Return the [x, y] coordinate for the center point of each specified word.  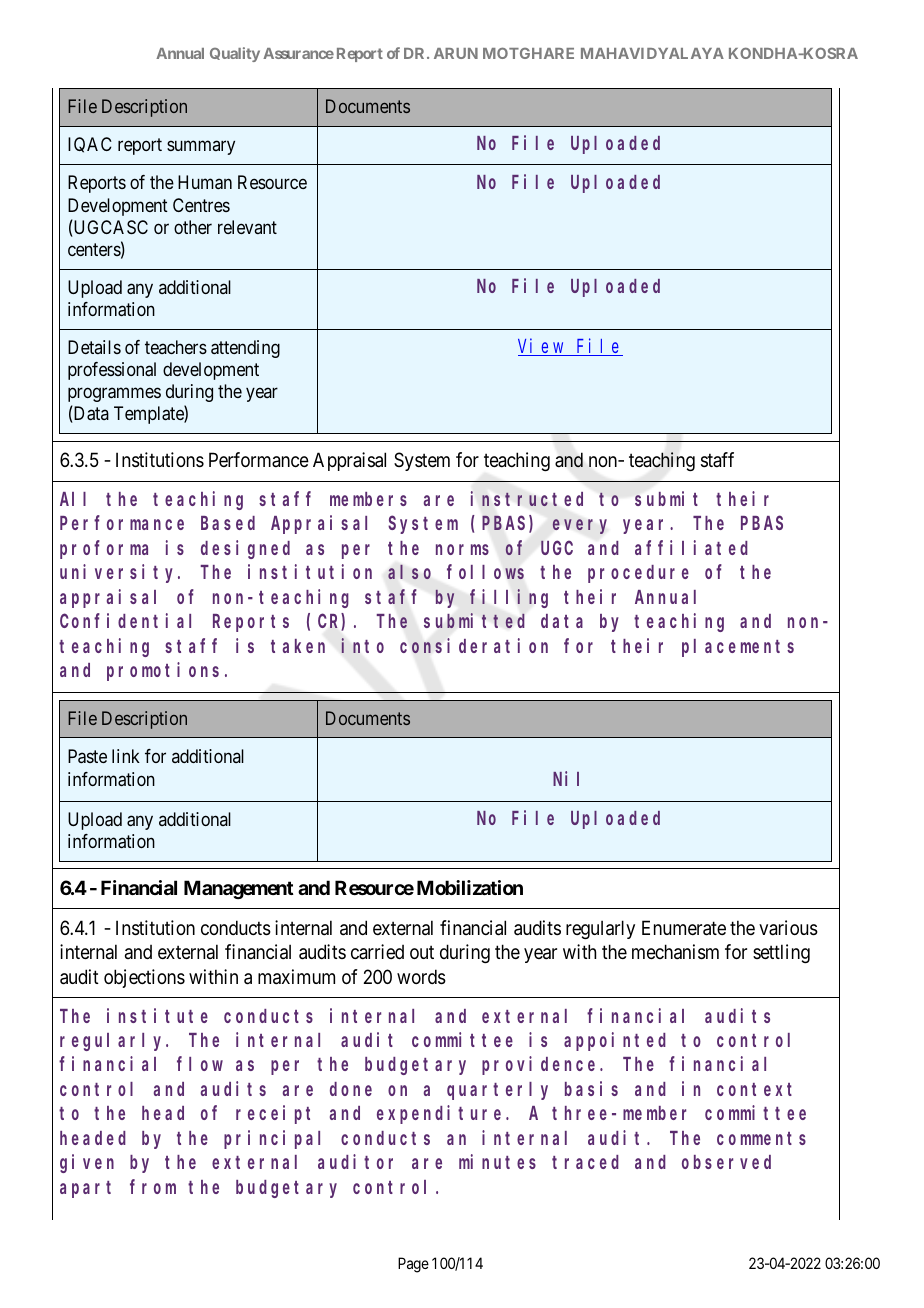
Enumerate [684, 928]
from [153, 1187]
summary [201, 147]
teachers [176, 347]
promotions [163, 671]
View [542, 347]
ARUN [456, 53]
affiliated [691, 547]
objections [144, 978]
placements [738, 648]
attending [245, 349]
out [422, 952]
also [409, 572]
